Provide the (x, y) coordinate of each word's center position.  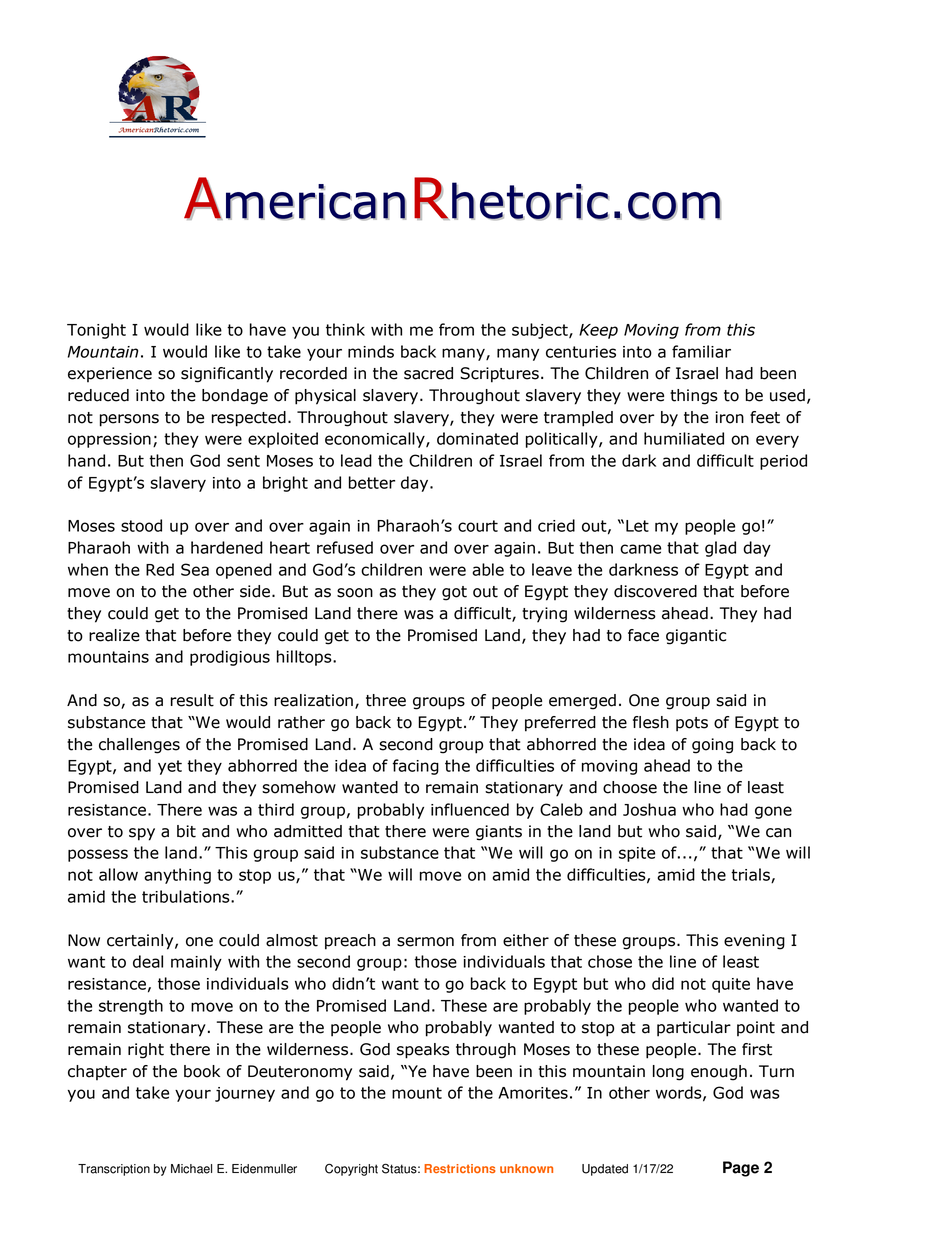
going (712, 746)
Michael (191, 1169)
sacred (428, 373)
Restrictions (460, 1168)
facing (416, 767)
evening (754, 942)
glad (720, 549)
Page (741, 1169)
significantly (227, 375)
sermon (425, 942)
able (488, 569)
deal (148, 961)
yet (170, 767)
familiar (701, 351)
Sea (195, 569)
